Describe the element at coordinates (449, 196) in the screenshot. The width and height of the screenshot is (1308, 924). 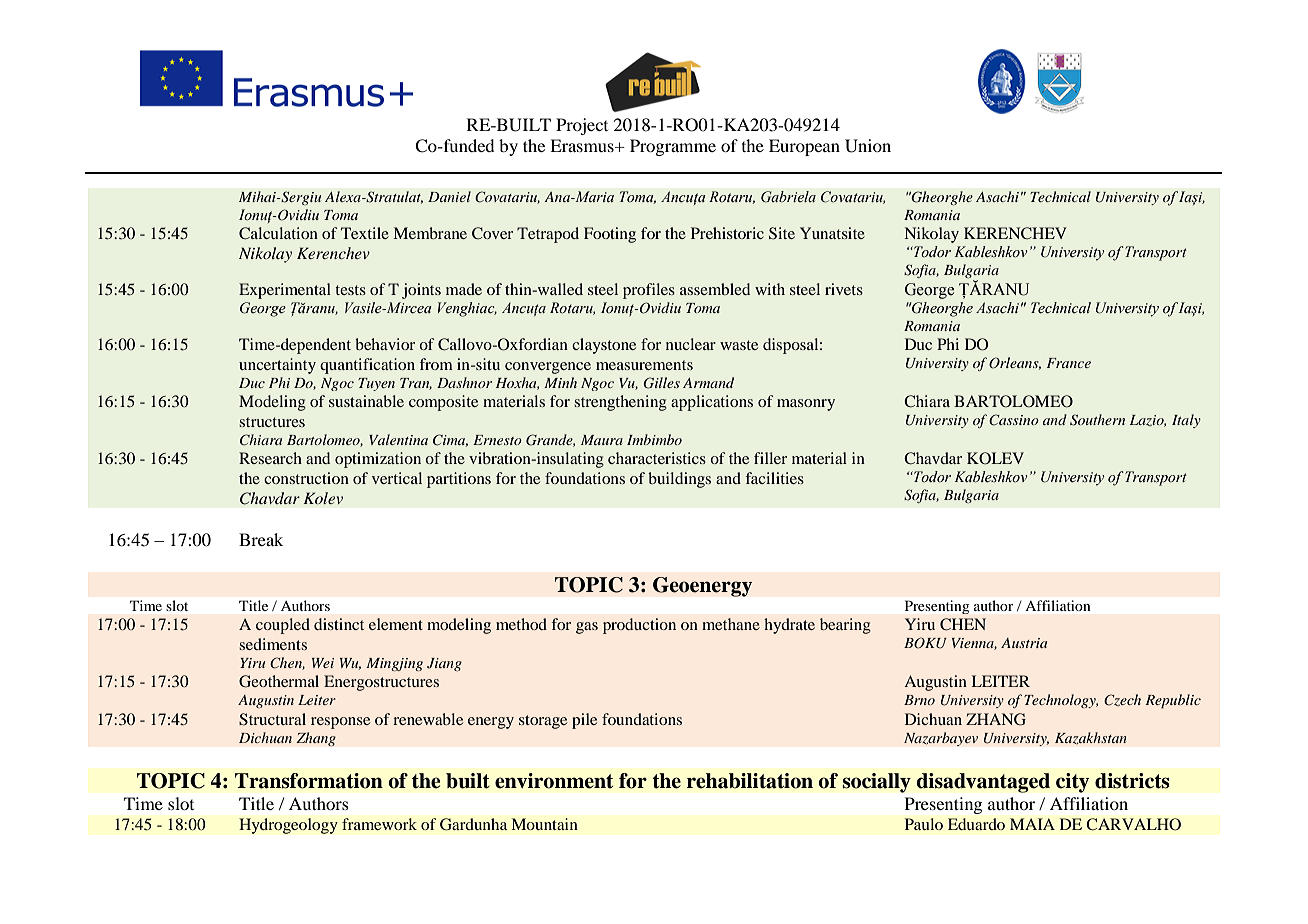
I see `Daniel` at that location.
